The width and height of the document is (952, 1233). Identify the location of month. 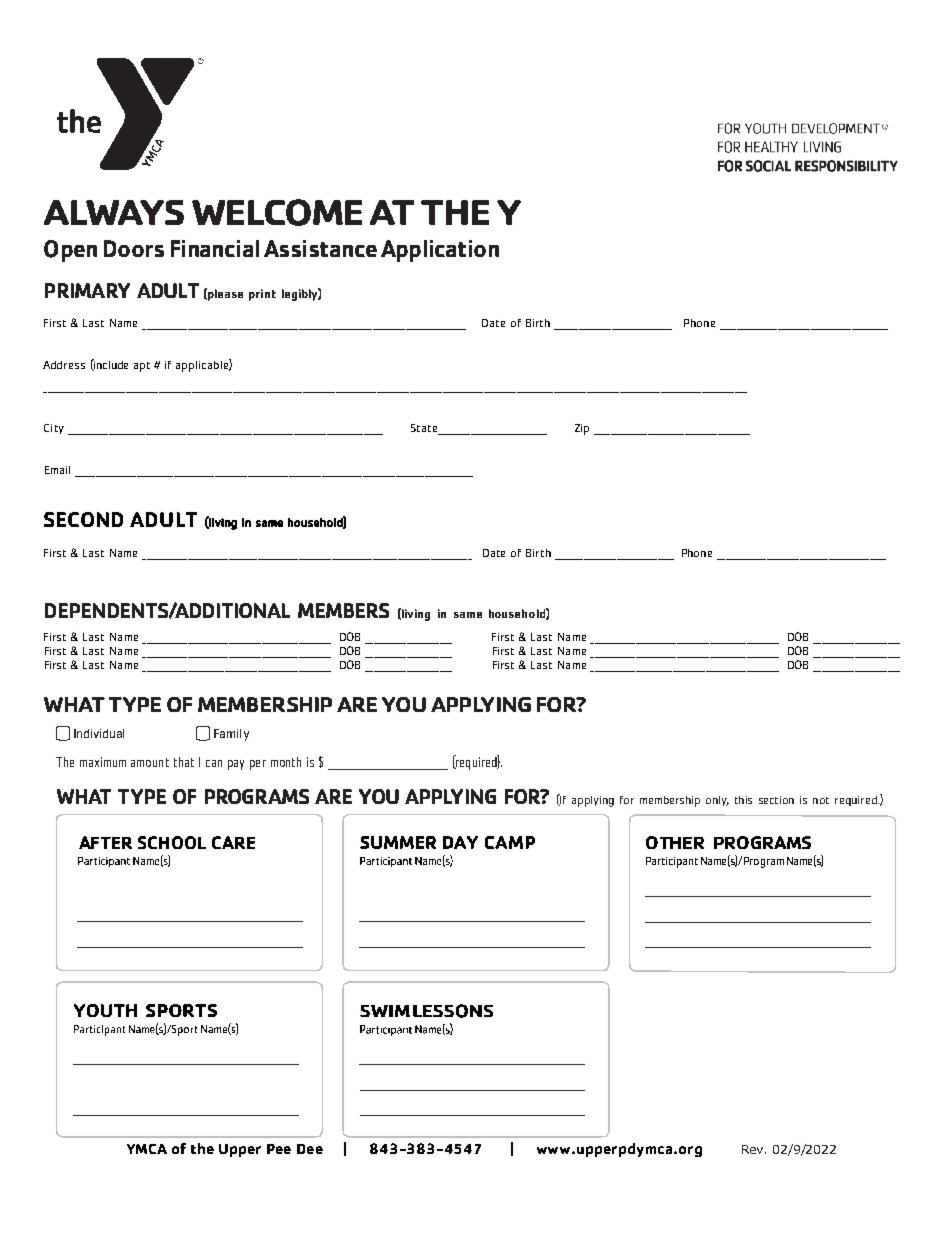
(286, 762).
